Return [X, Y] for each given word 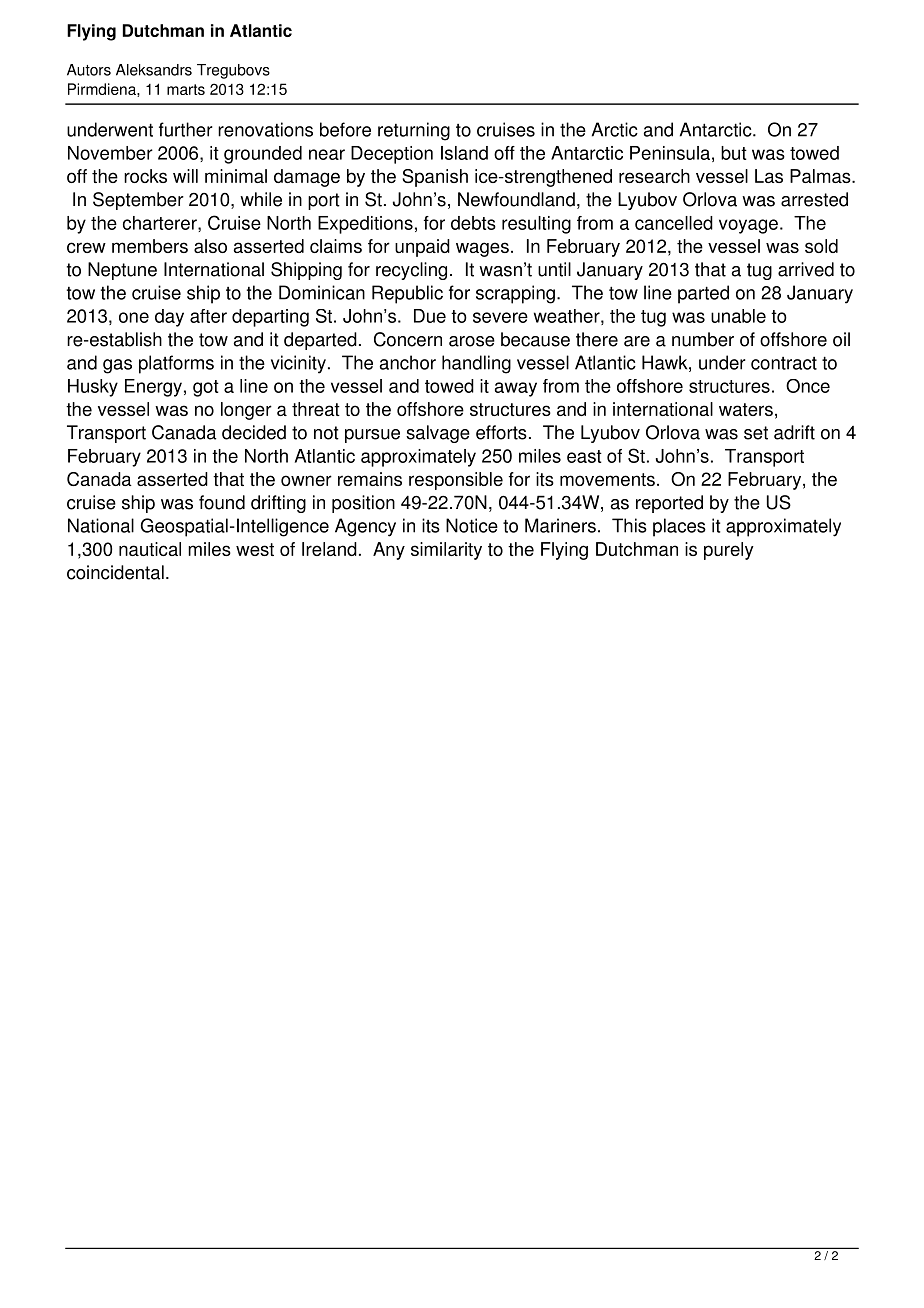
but [734, 153]
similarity [446, 551]
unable [738, 316]
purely [729, 551]
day [169, 318]
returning [414, 131]
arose [472, 341]
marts [186, 89]
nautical [150, 549]
